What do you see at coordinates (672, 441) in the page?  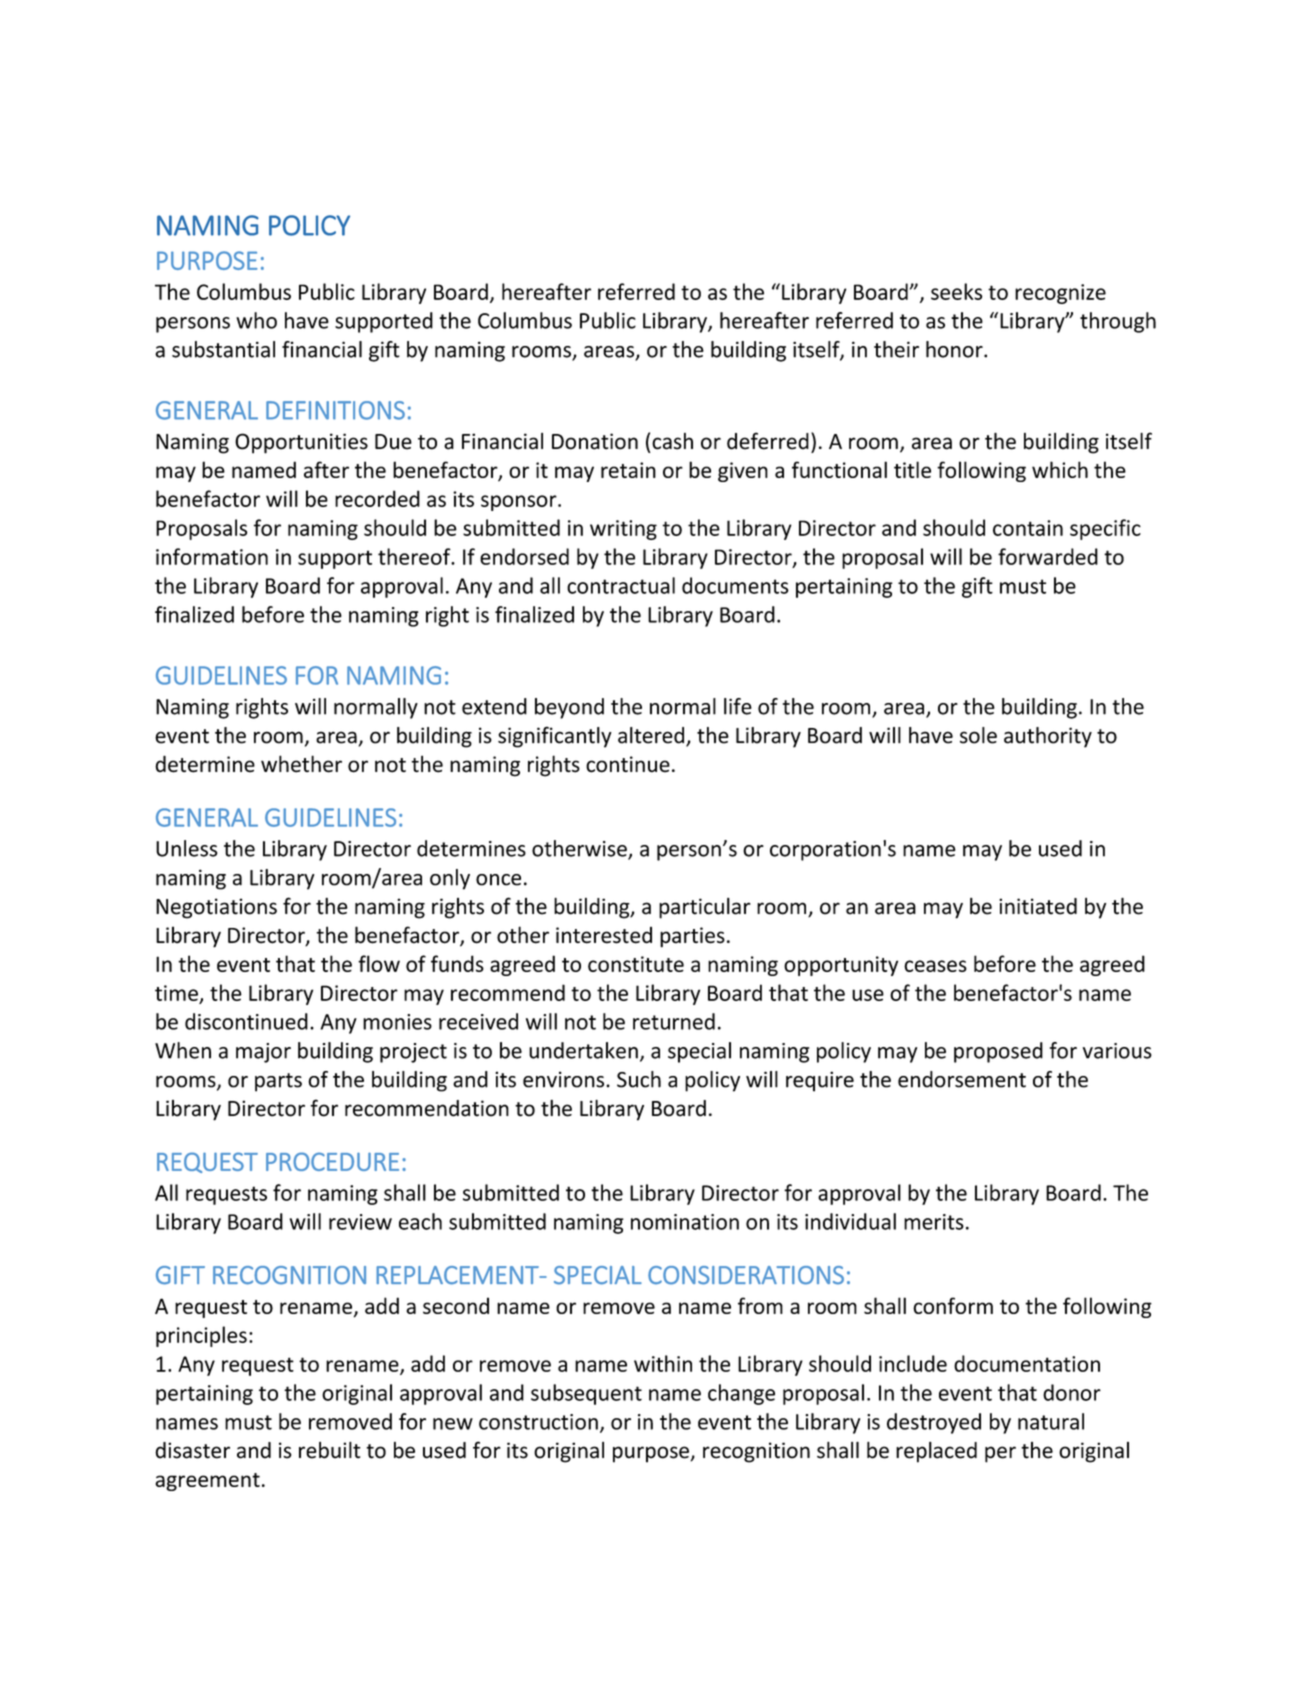 I see `cash` at bounding box center [672, 441].
